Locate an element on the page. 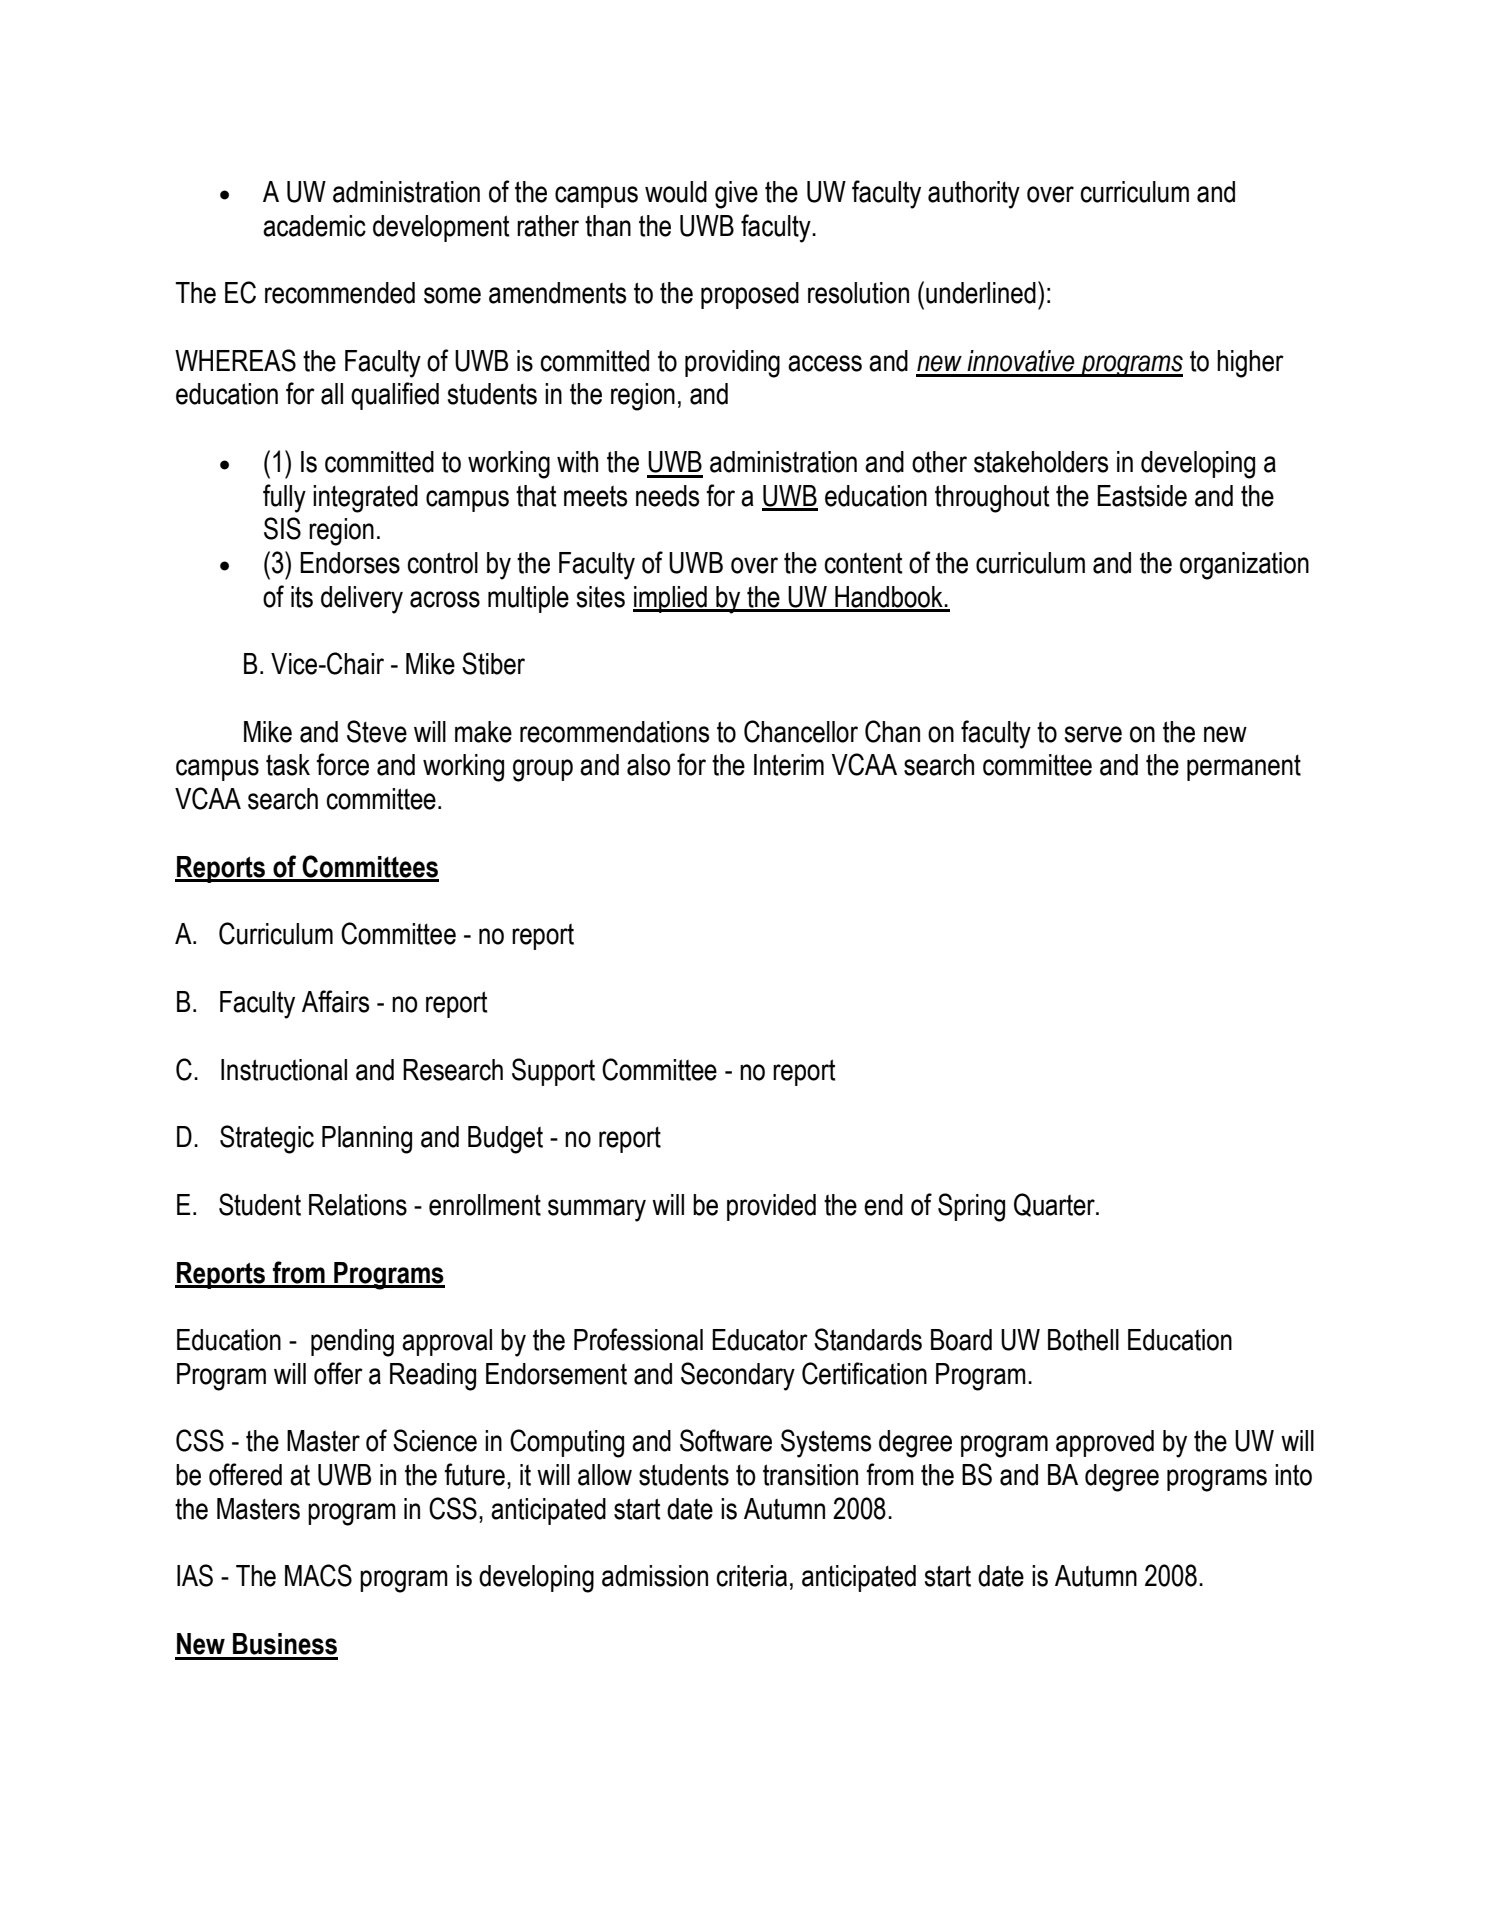 This image has height=1930, width=1491. MACS is located at coordinates (318, 1575).
